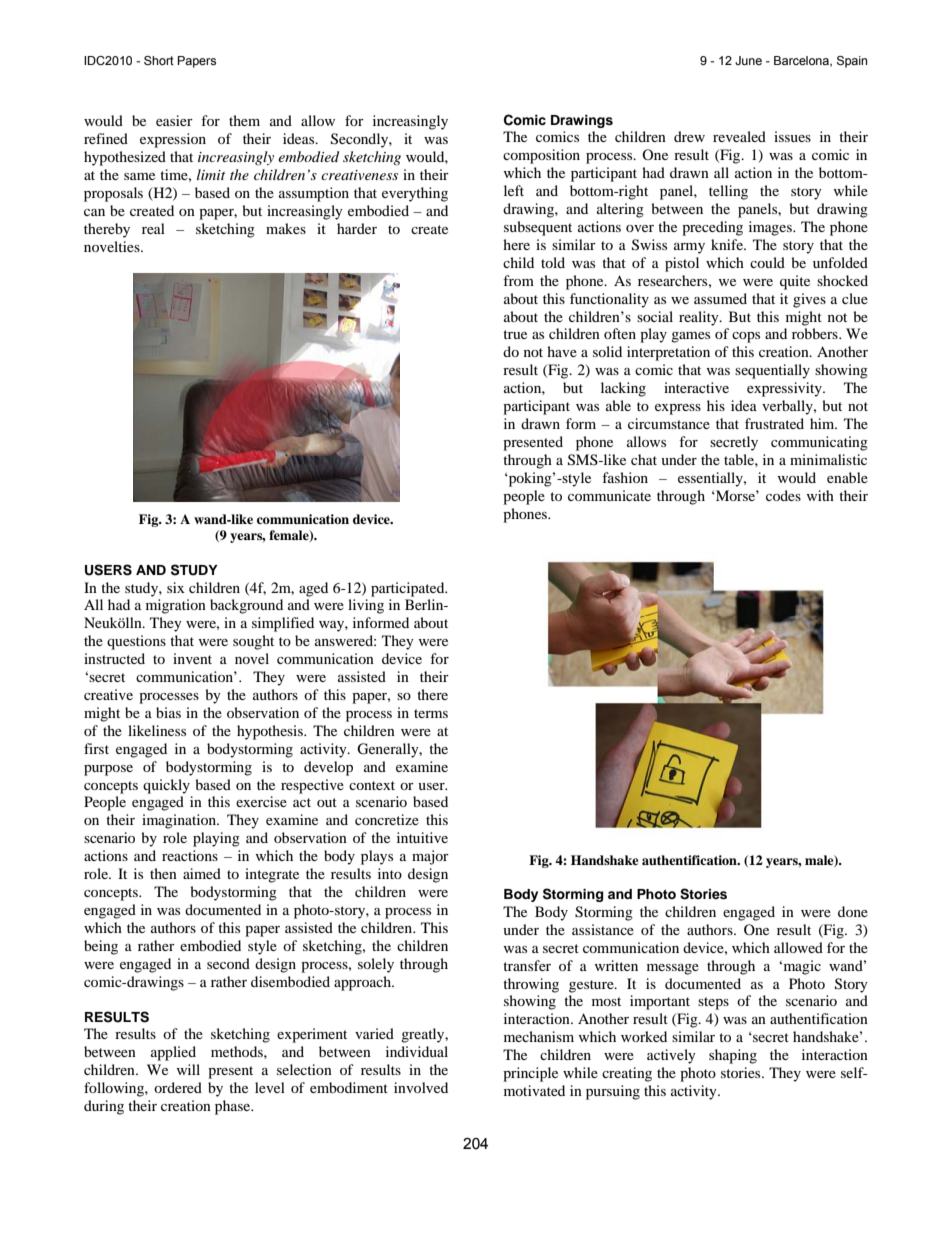  What do you see at coordinates (176, 587) in the screenshot?
I see `six` at bounding box center [176, 587].
